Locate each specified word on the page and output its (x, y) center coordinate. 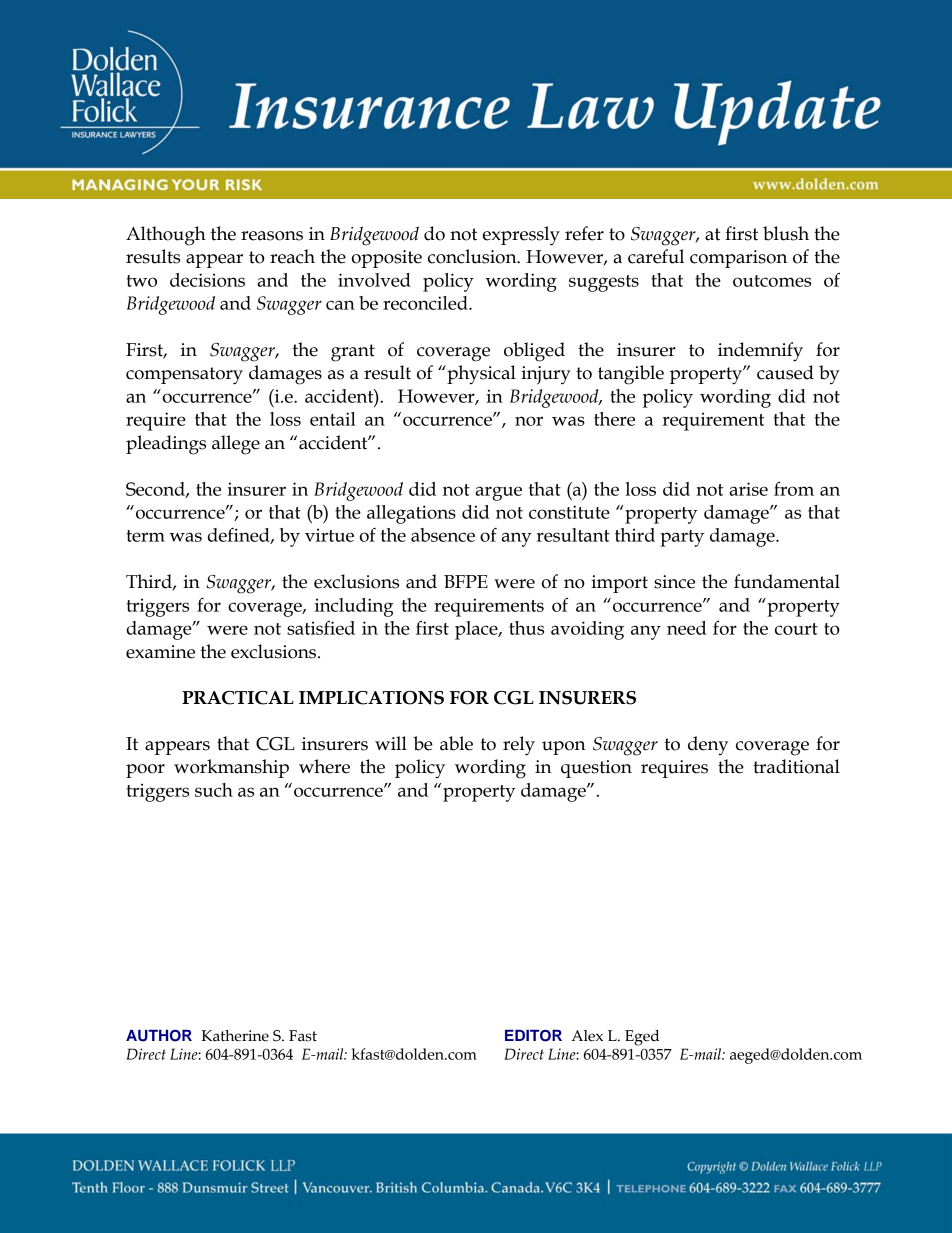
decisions (207, 280)
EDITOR (533, 1036)
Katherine (235, 1036)
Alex (587, 1036)
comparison (738, 259)
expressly (521, 236)
